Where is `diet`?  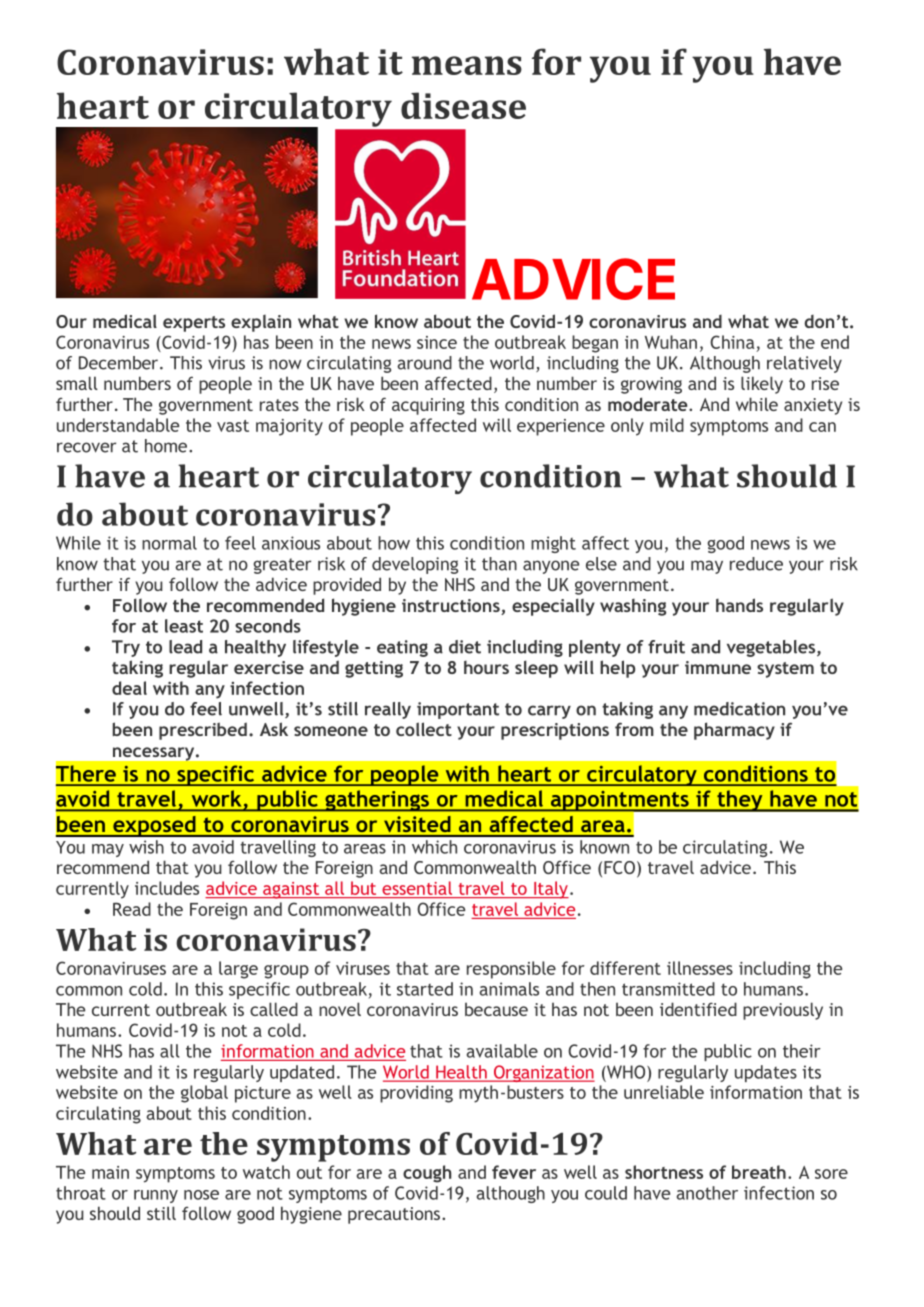
diet is located at coordinates (465, 647).
